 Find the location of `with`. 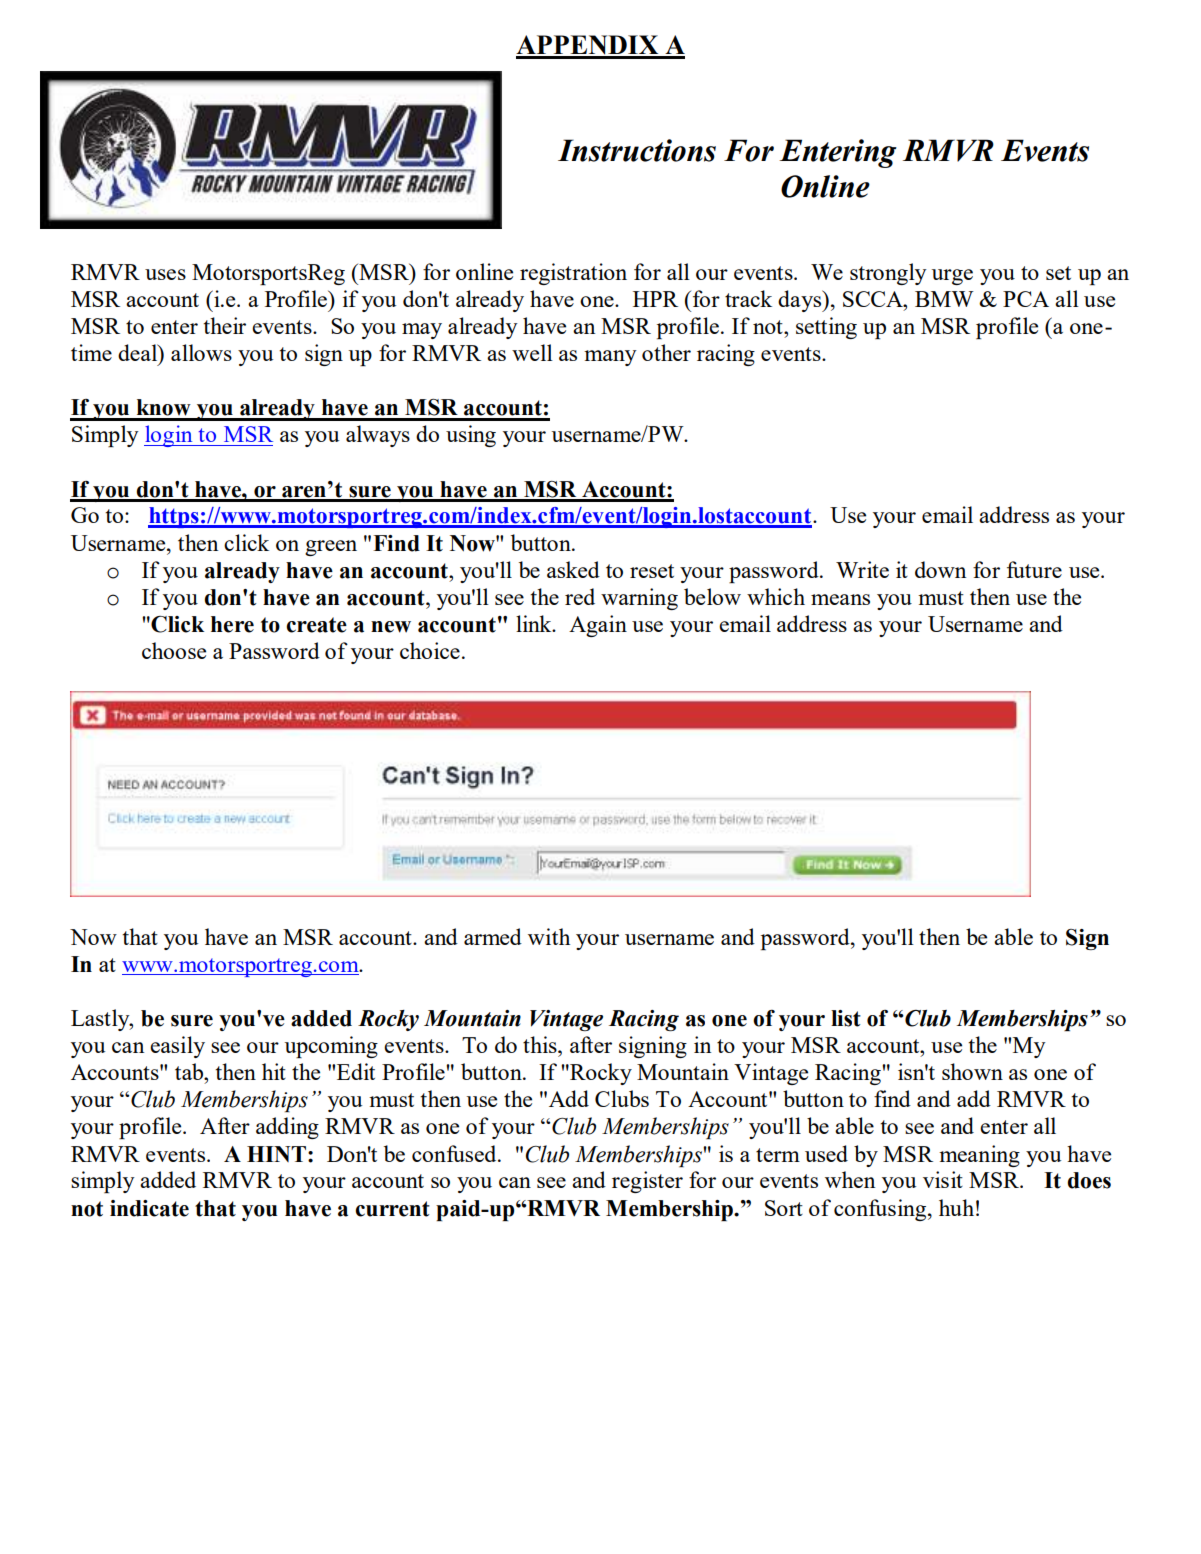

with is located at coordinates (549, 936).
